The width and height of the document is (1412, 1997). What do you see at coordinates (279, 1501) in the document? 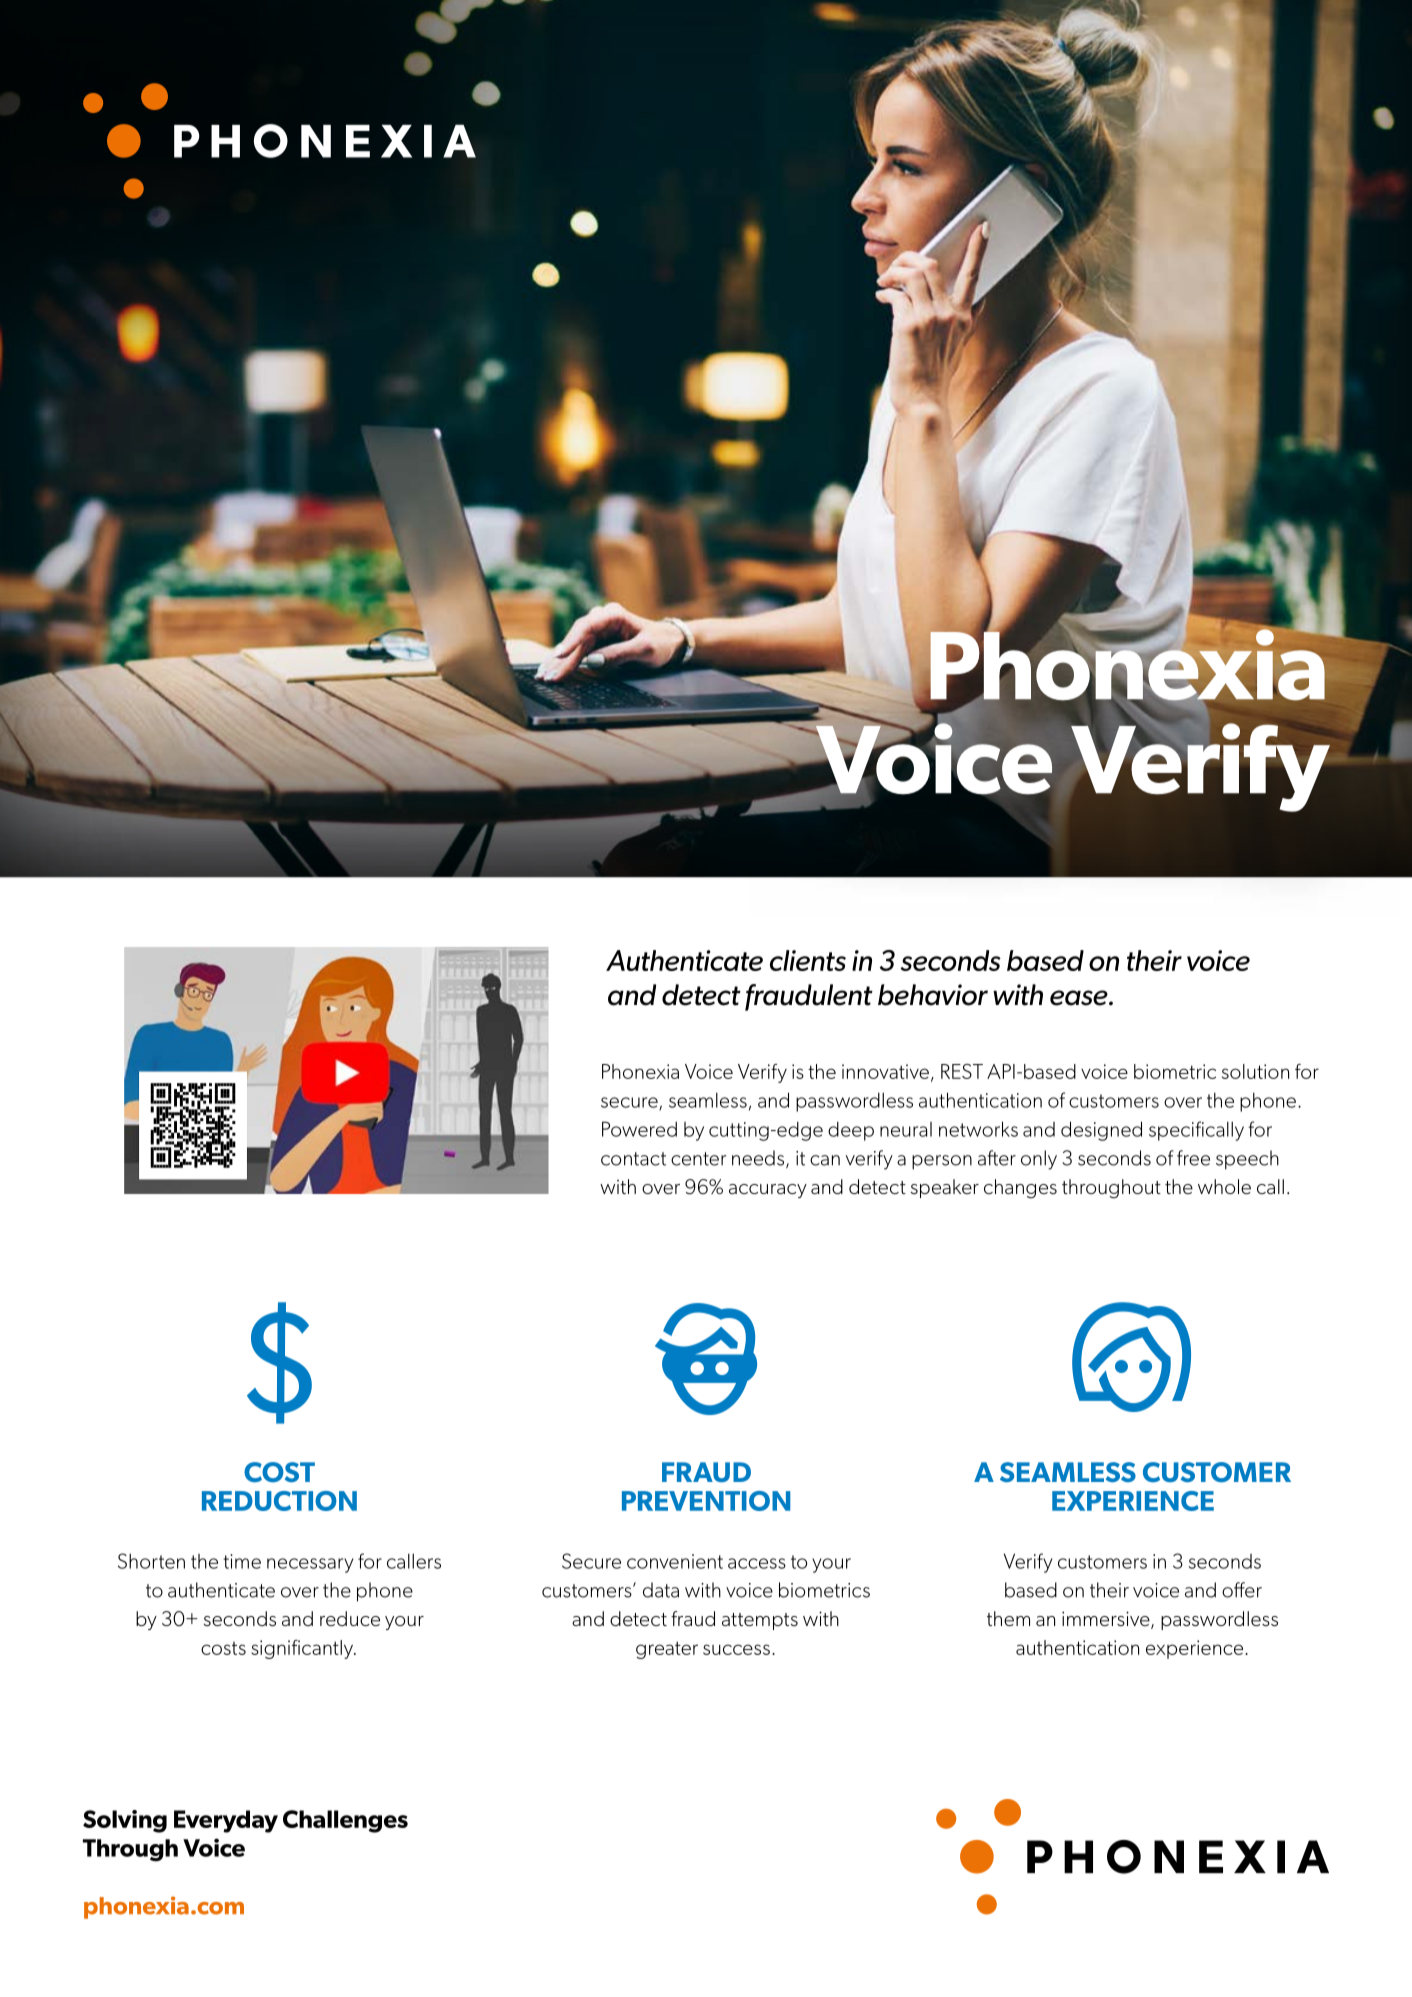
I see `REDUCTION` at bounding box center [279, 1501].
